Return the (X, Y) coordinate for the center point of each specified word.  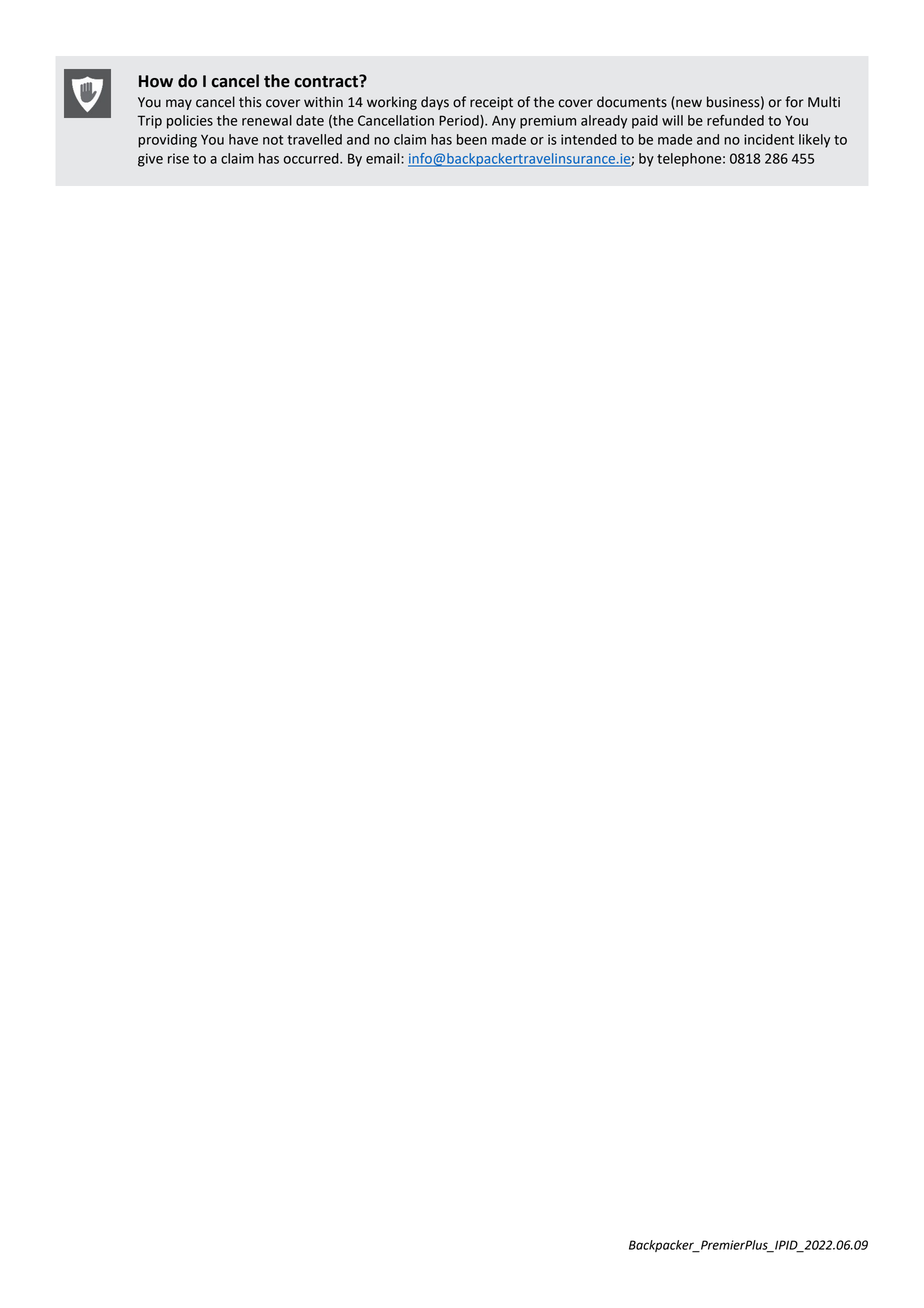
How (156, 81)
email (384, 158)
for (794, 102)
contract (327, 81)
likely (814, 141)
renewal (267, 120)
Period (460, 121)
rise (178, 158)
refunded (735, 120)
